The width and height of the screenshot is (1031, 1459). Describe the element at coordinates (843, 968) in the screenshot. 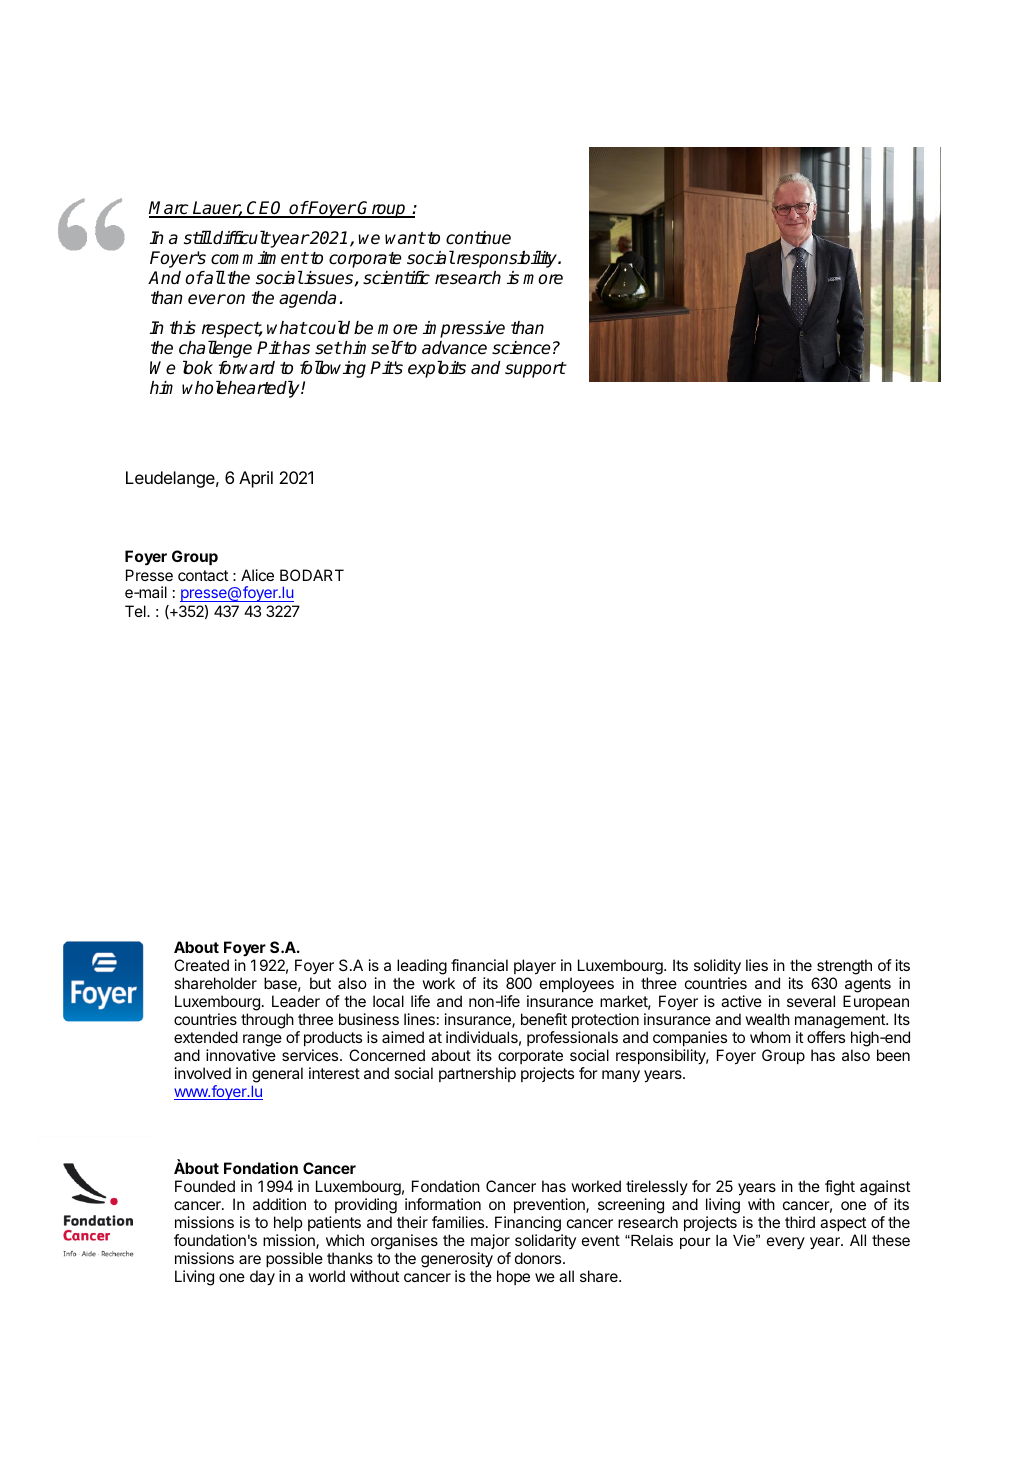

I see `strength` at that location.
